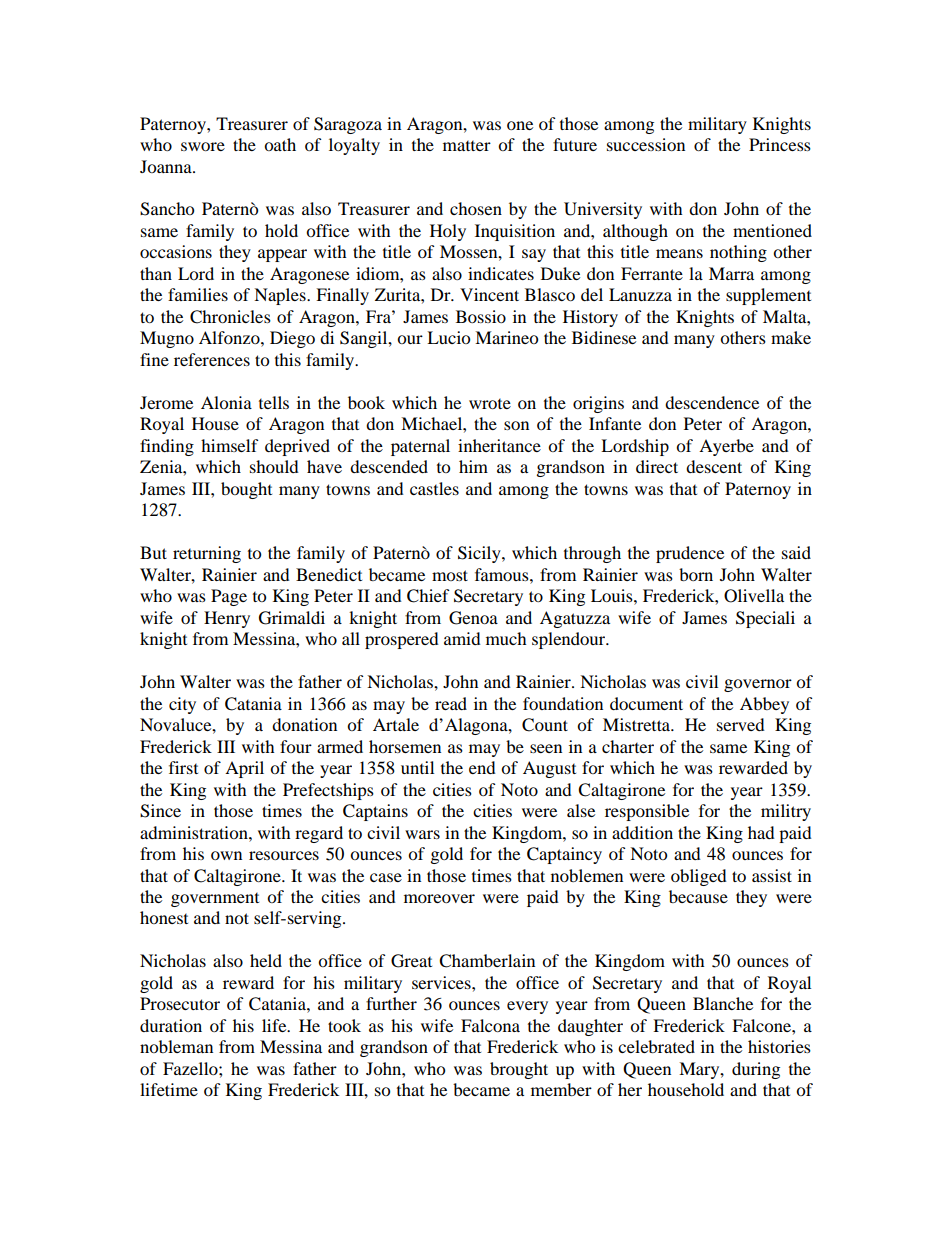 This screenshot has height=1233, width=952. Describe the element at coordinates (246, 490) in the screenshot. I see `bought` at that location.
